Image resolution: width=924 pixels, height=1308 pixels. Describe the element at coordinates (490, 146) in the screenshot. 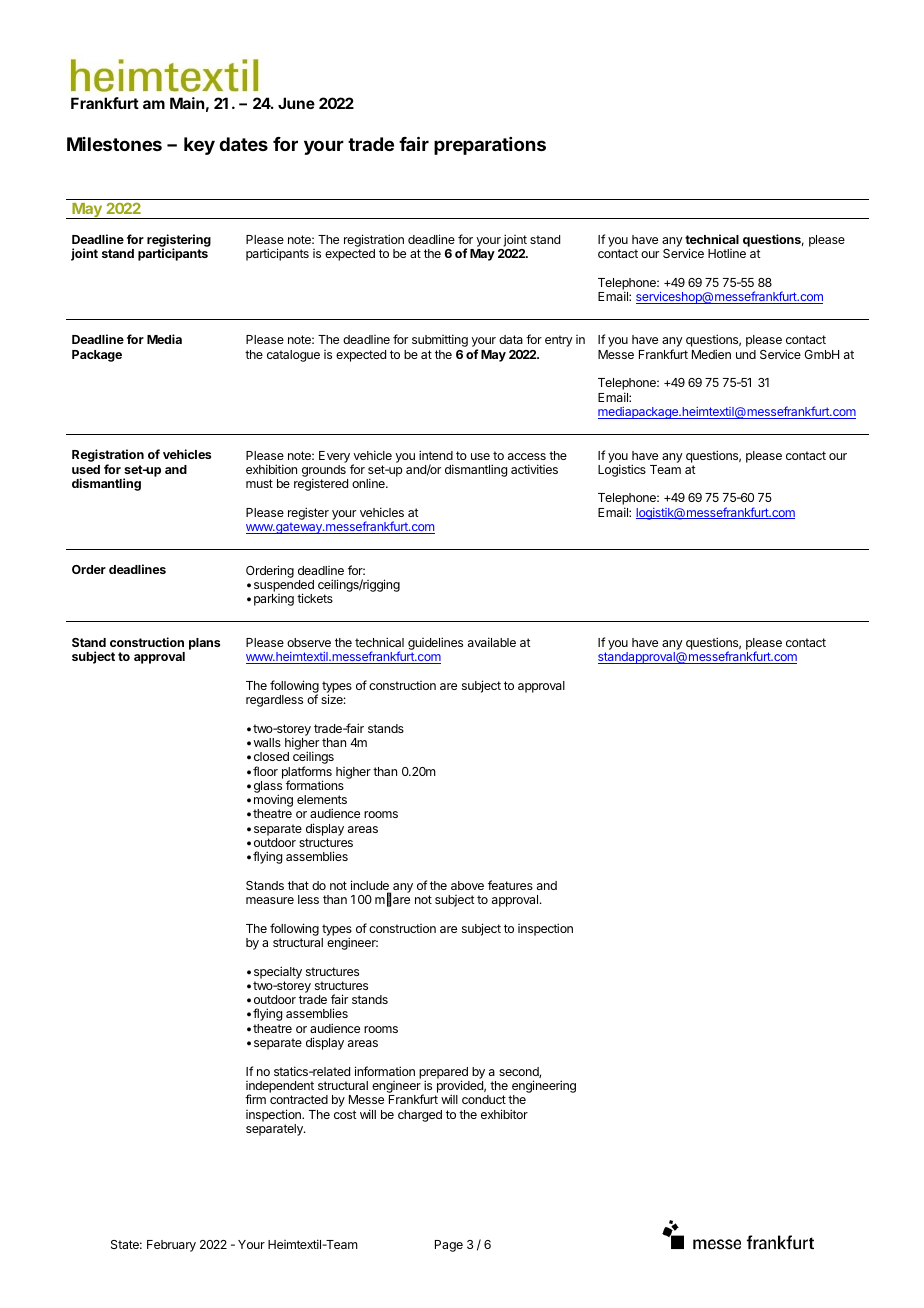

I see `preparations` at that location.
